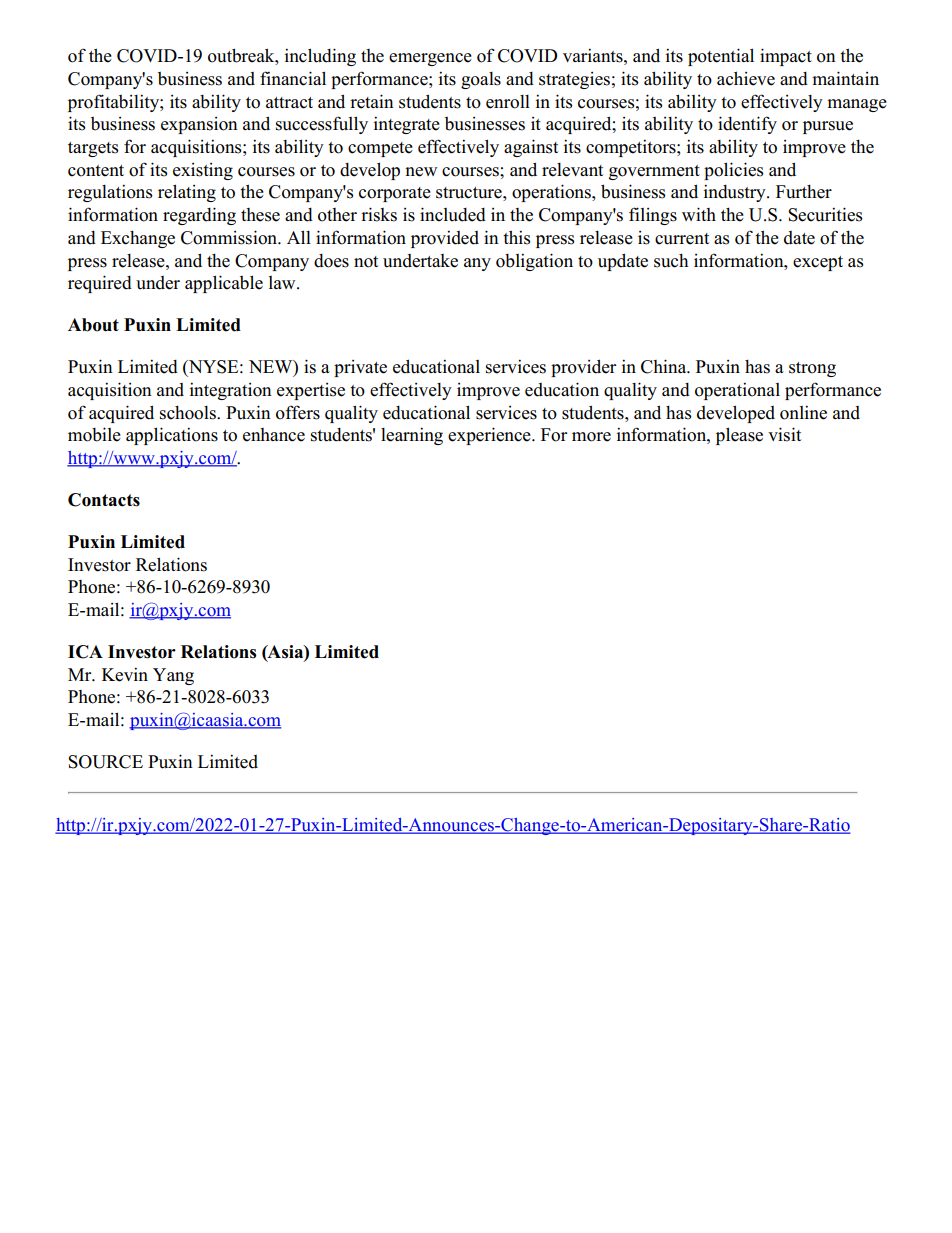  I want to click on Yang, so click(173, 676).
